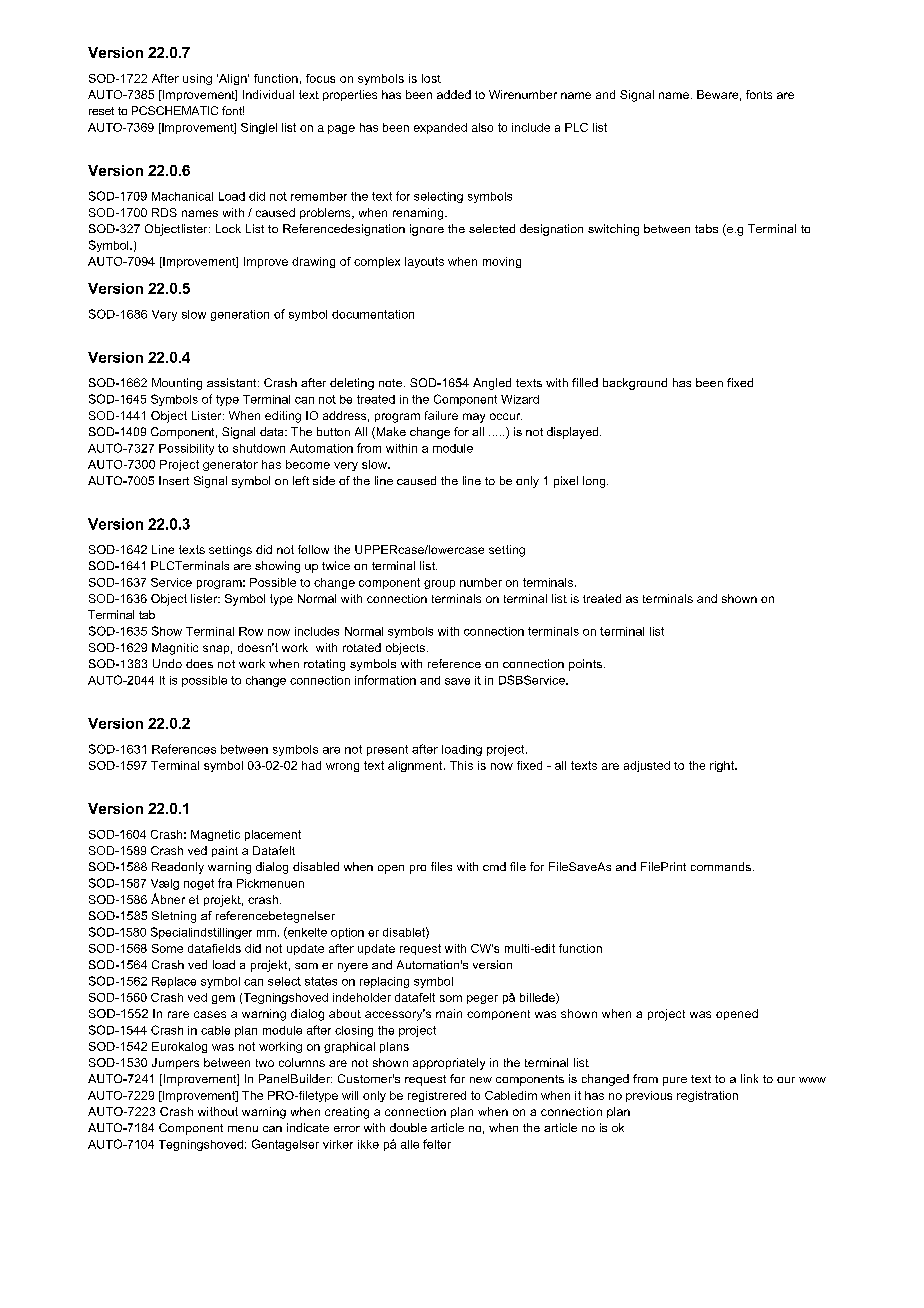 This screenshot has width=924, height=1308. I want to click on registration, so click(707, 1096).
